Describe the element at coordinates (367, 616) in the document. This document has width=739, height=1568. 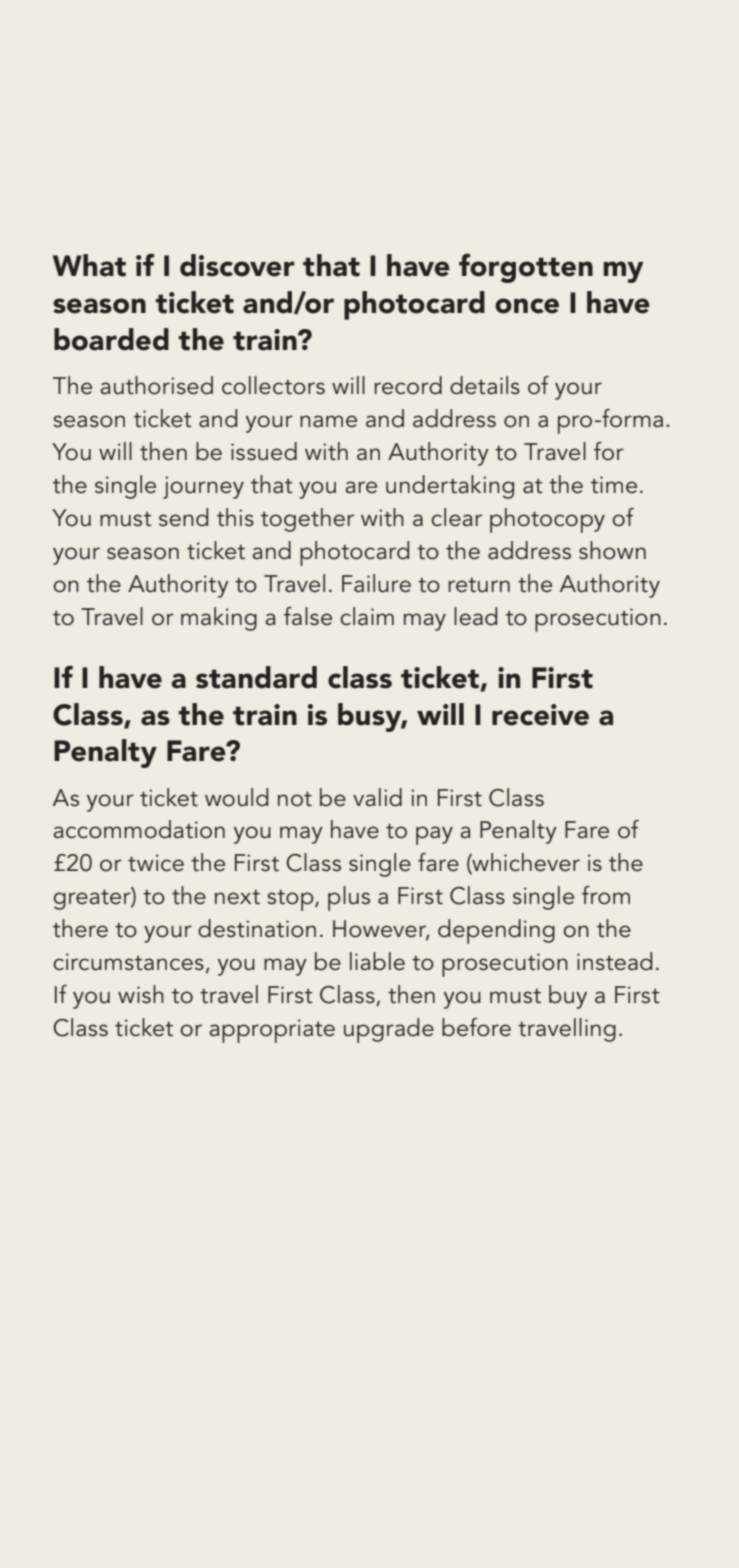
I see `claim` at that location.
